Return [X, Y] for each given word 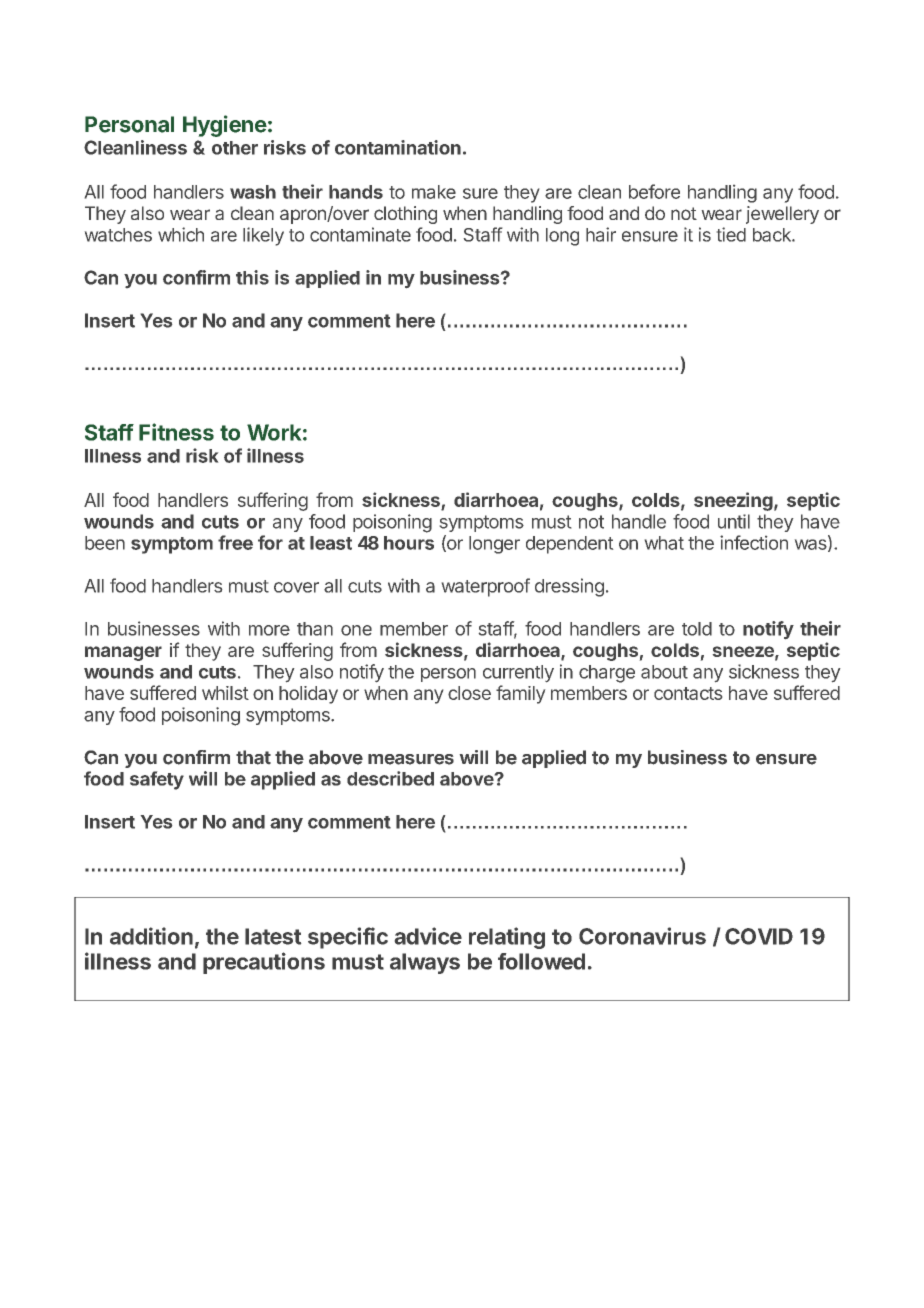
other [235, 148]
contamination [398, 147]
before [654, 191]
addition [151, 936]
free [235, 542]
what [664, 543]
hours [409, 543]
